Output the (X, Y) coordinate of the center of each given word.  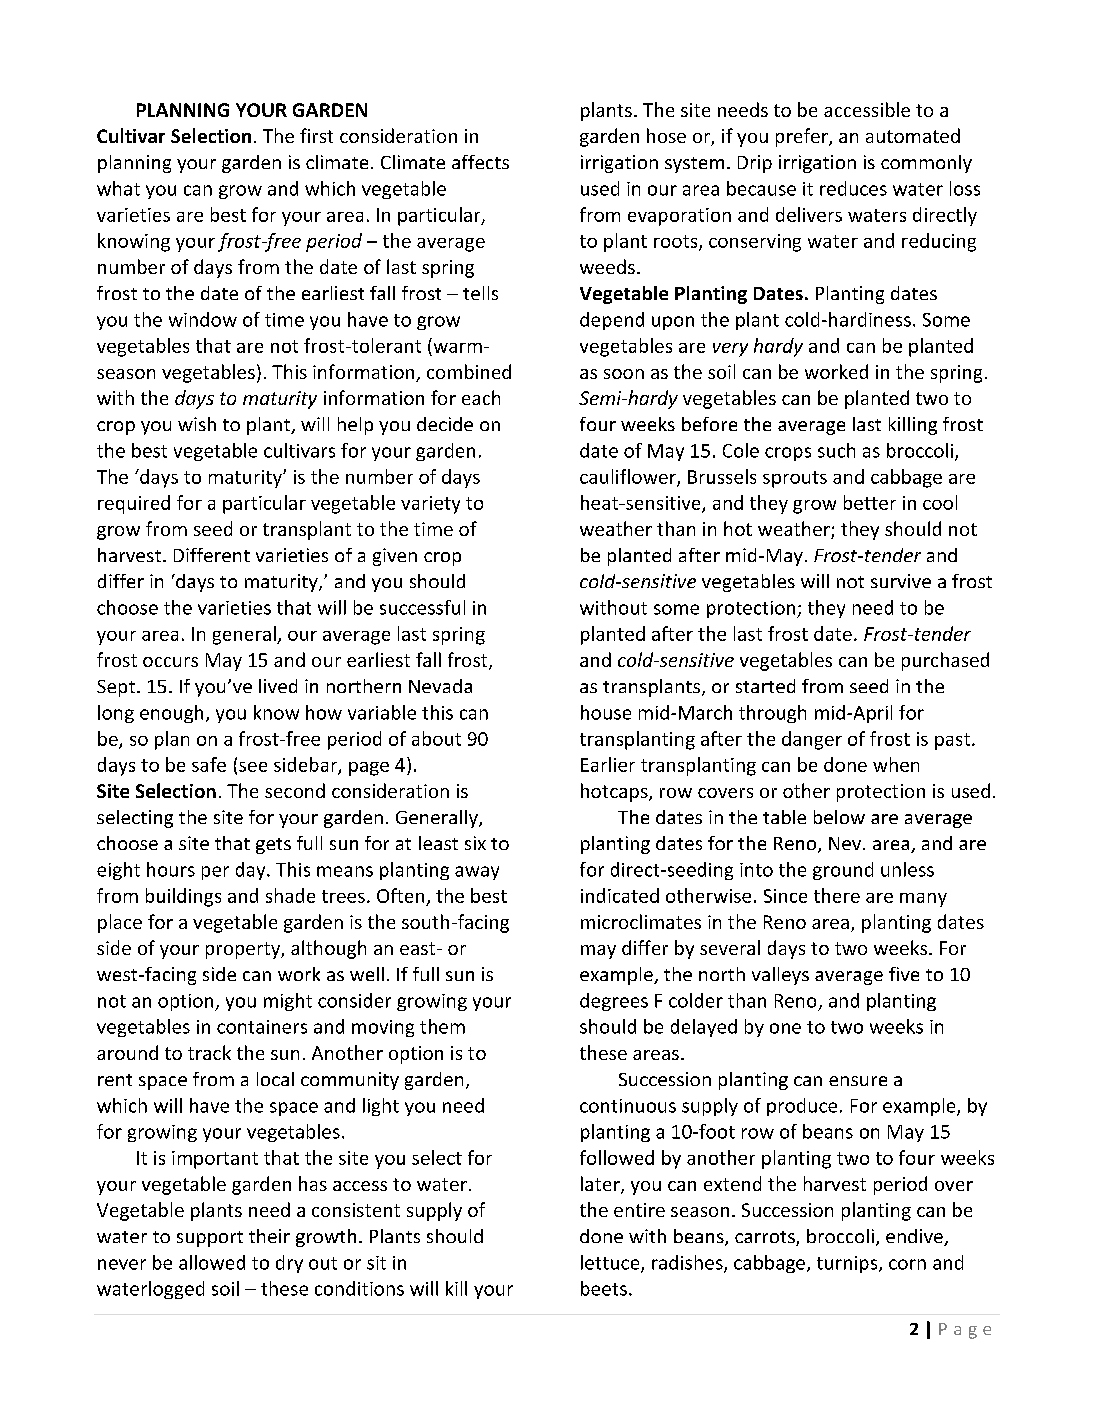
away (477, 873)
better (870, 502)
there (837, 895)
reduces (853, 188)
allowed (212, 1262)
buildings (183, 897)
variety (430, 505)
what (118, 188)
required (134, 504)
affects (480, 162)
